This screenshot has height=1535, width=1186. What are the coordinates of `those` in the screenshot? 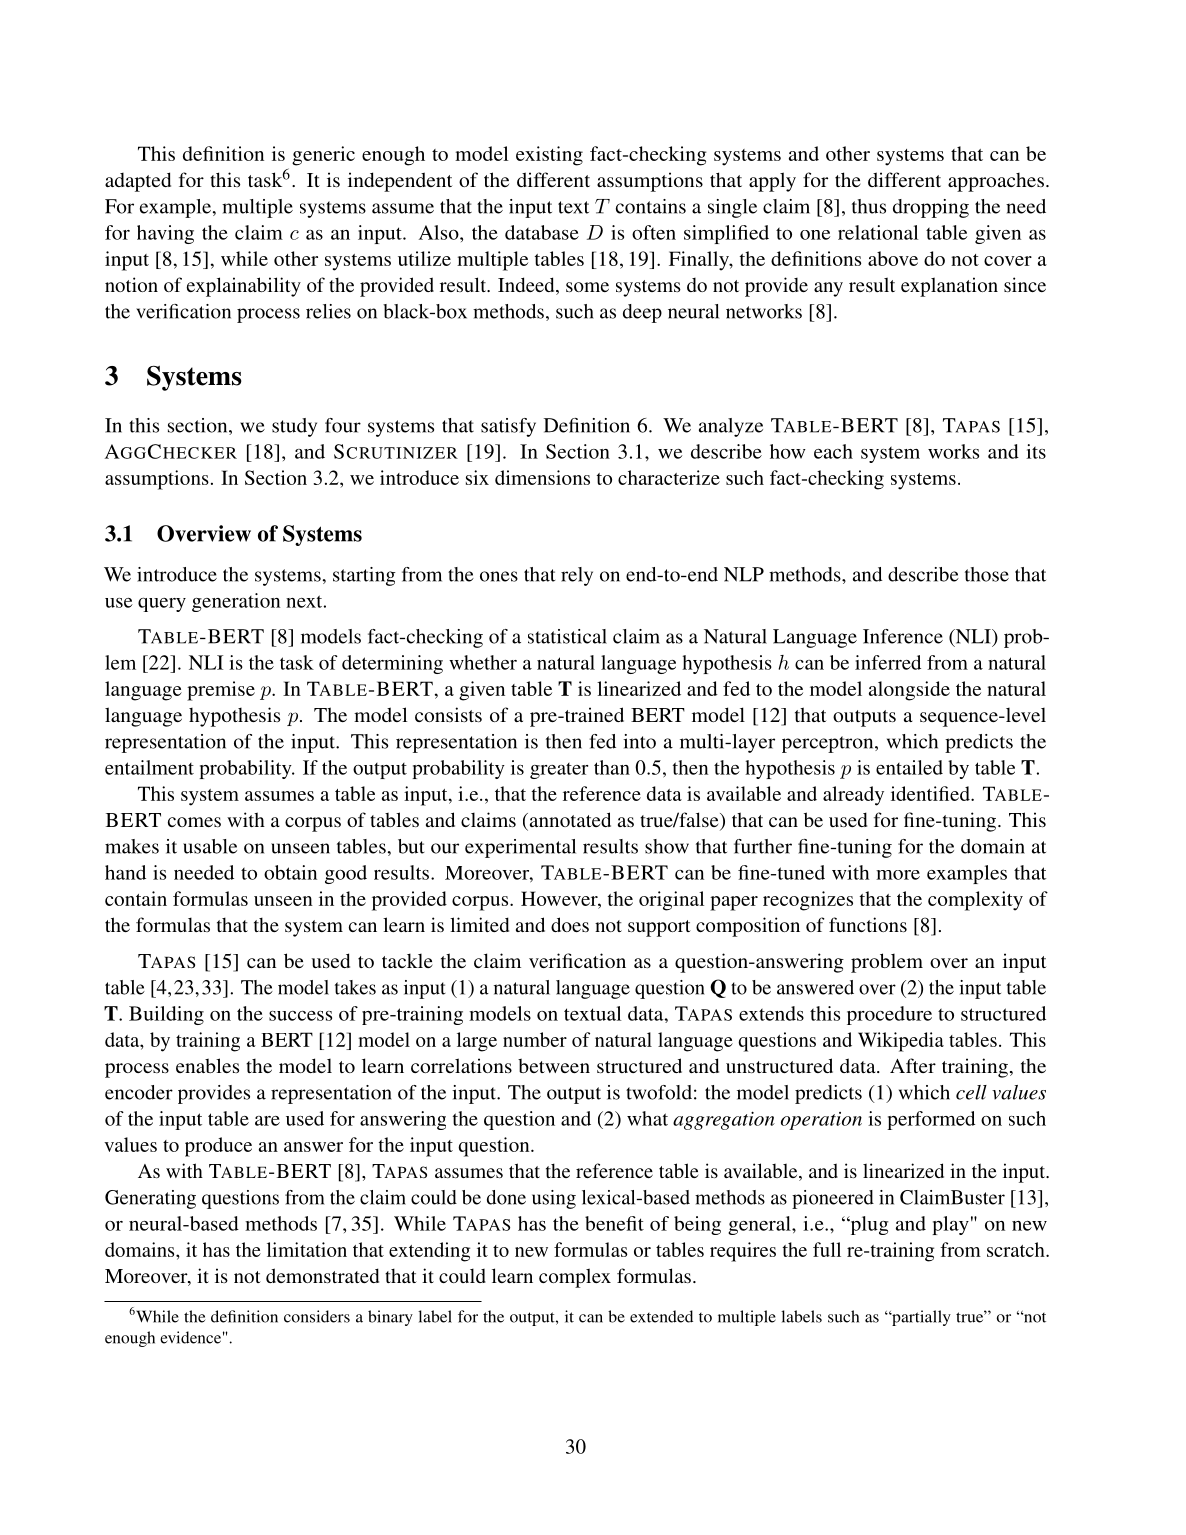 It's located at (987, 574).
